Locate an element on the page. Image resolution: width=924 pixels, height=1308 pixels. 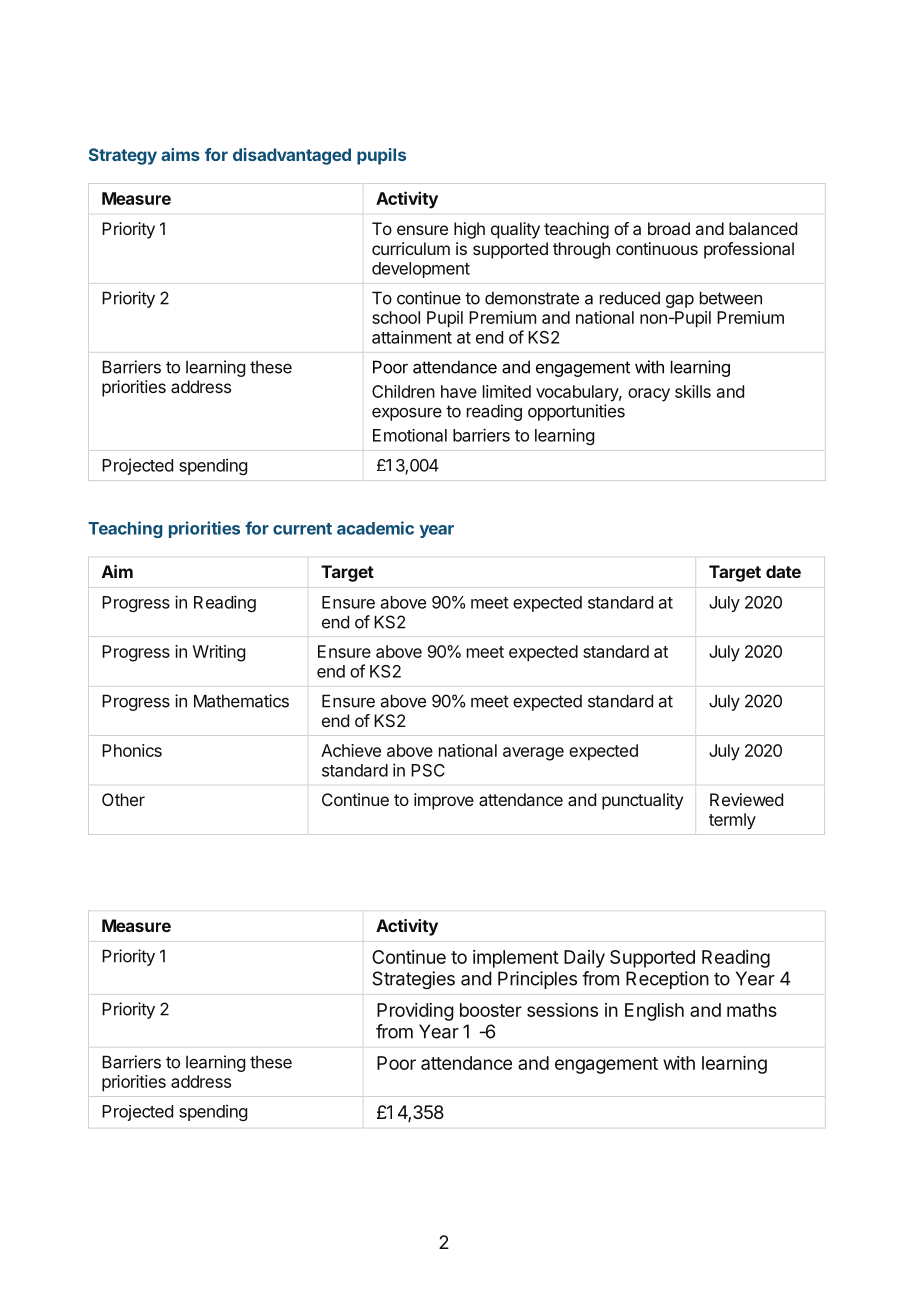
Other is located at coordinates (123, 799).
